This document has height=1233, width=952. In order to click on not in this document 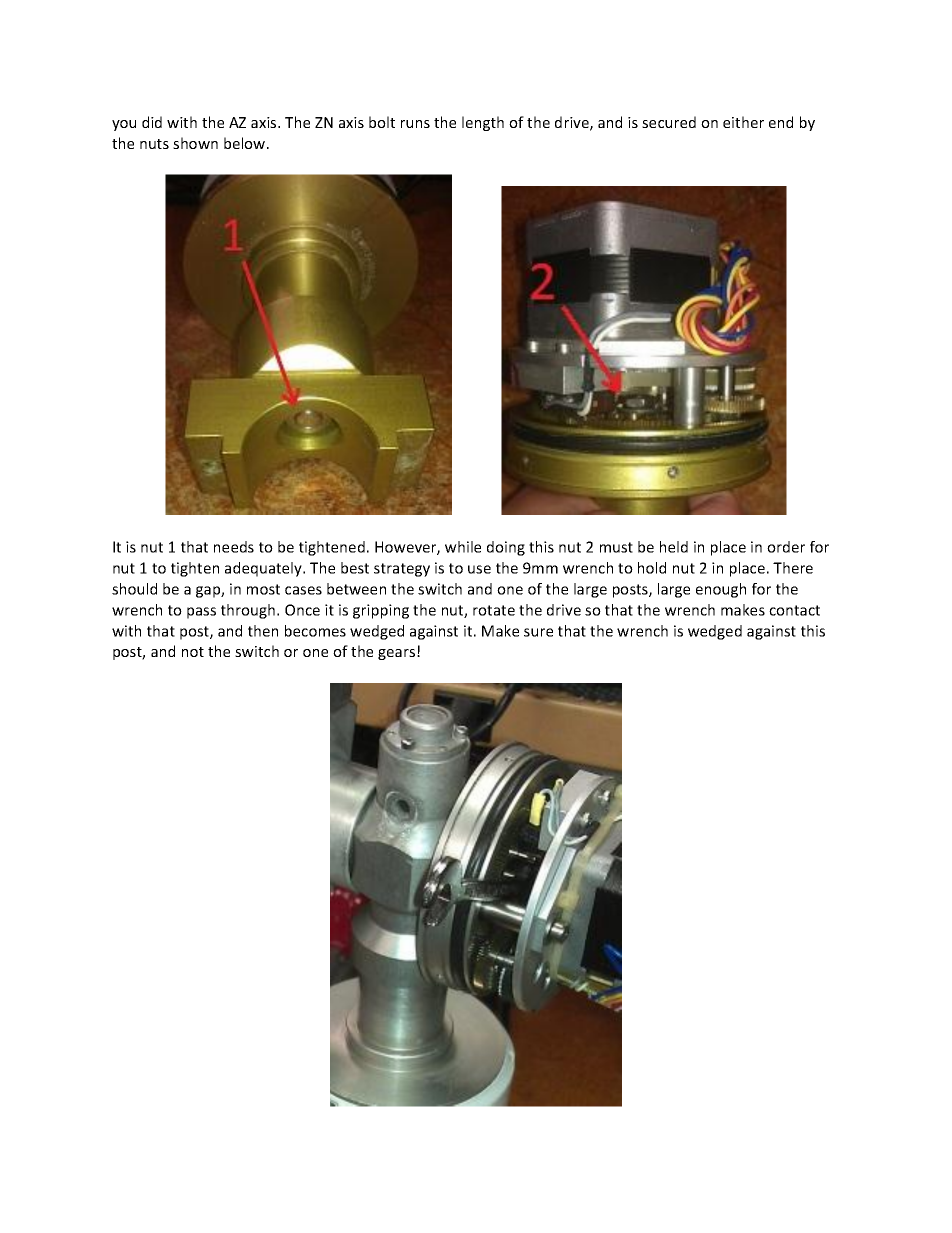, I will do `click(193, 652)`.
